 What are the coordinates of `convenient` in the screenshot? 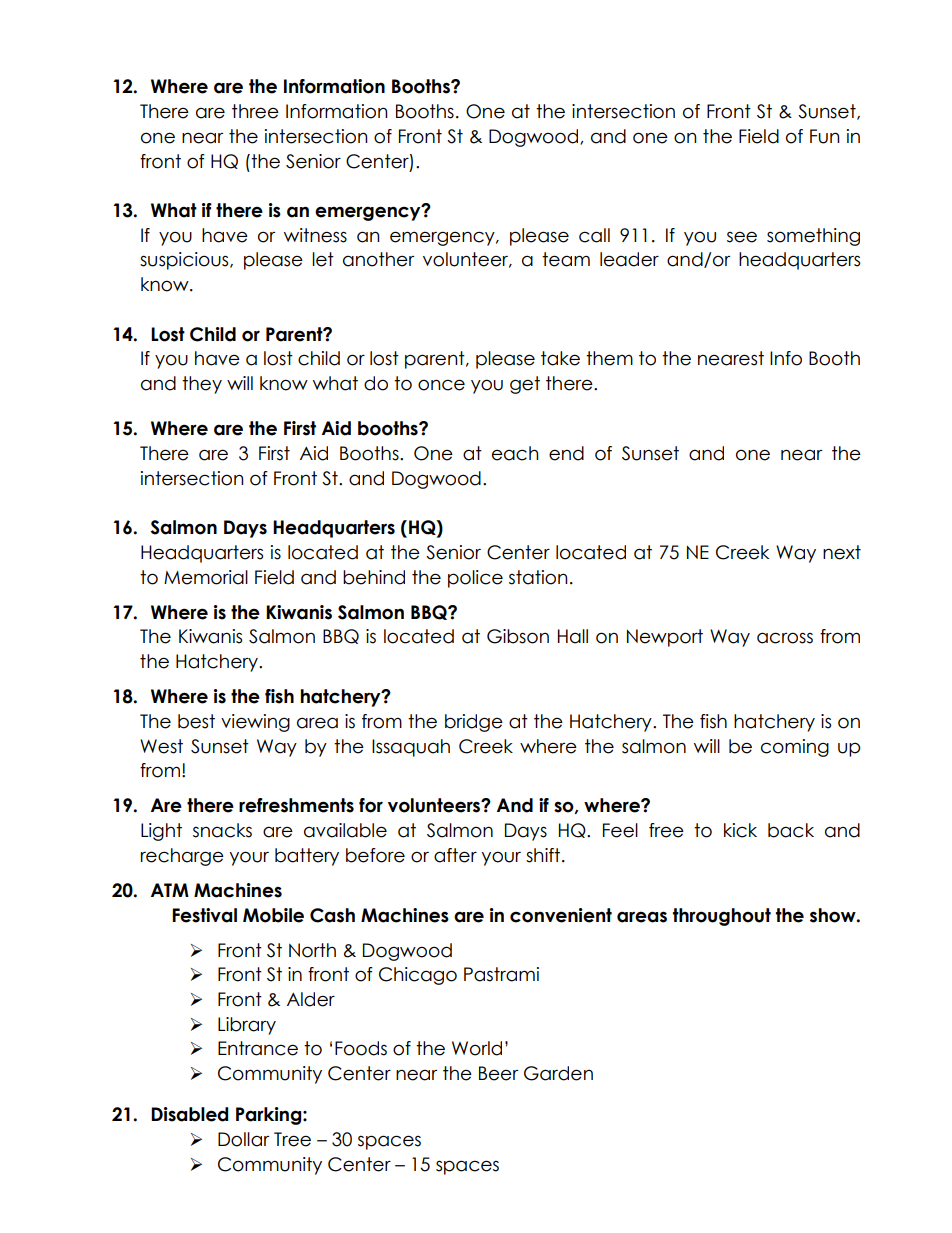 It's located at (561, 915).
